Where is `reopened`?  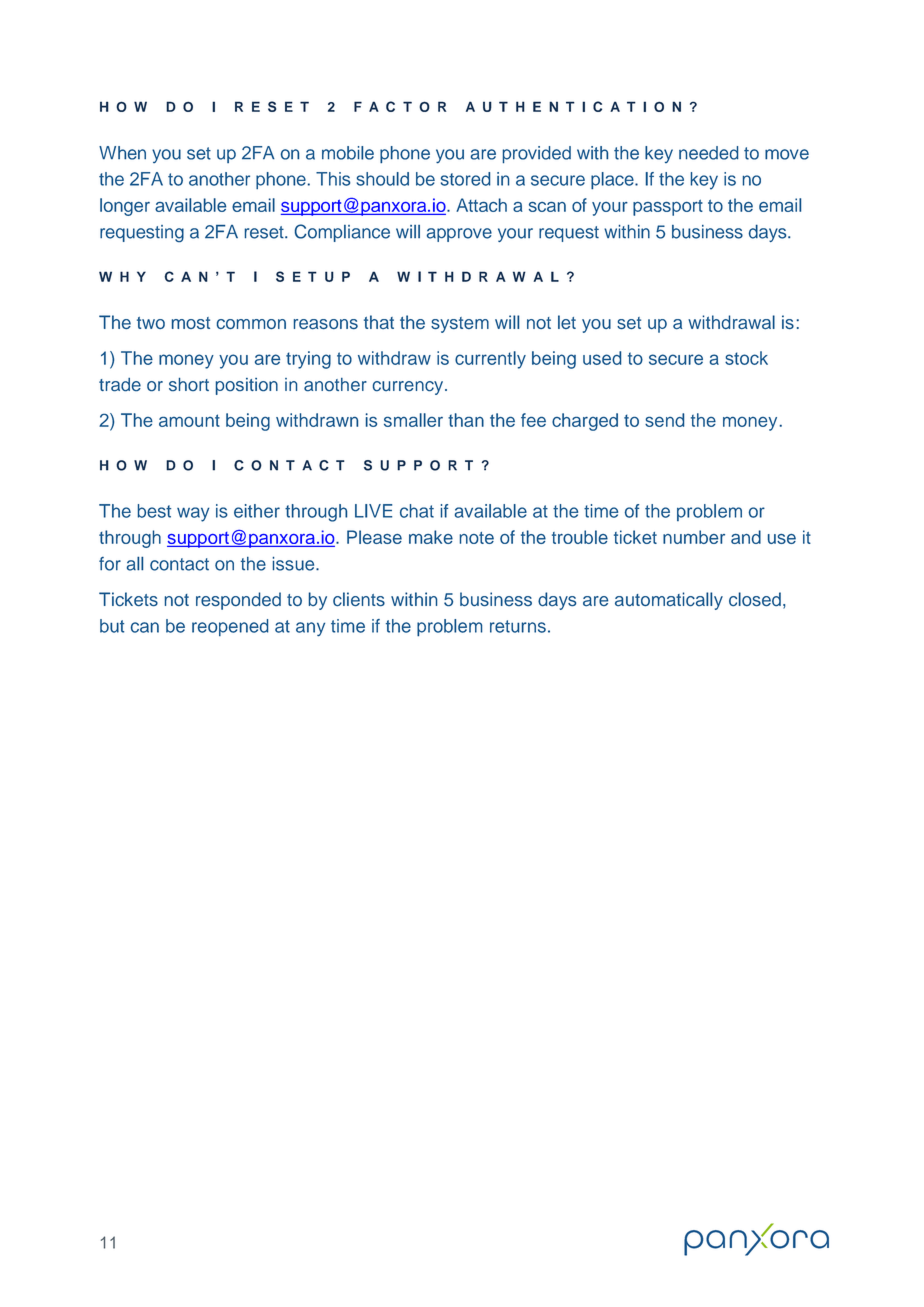 reopened is located at coordinates (230, 627).
